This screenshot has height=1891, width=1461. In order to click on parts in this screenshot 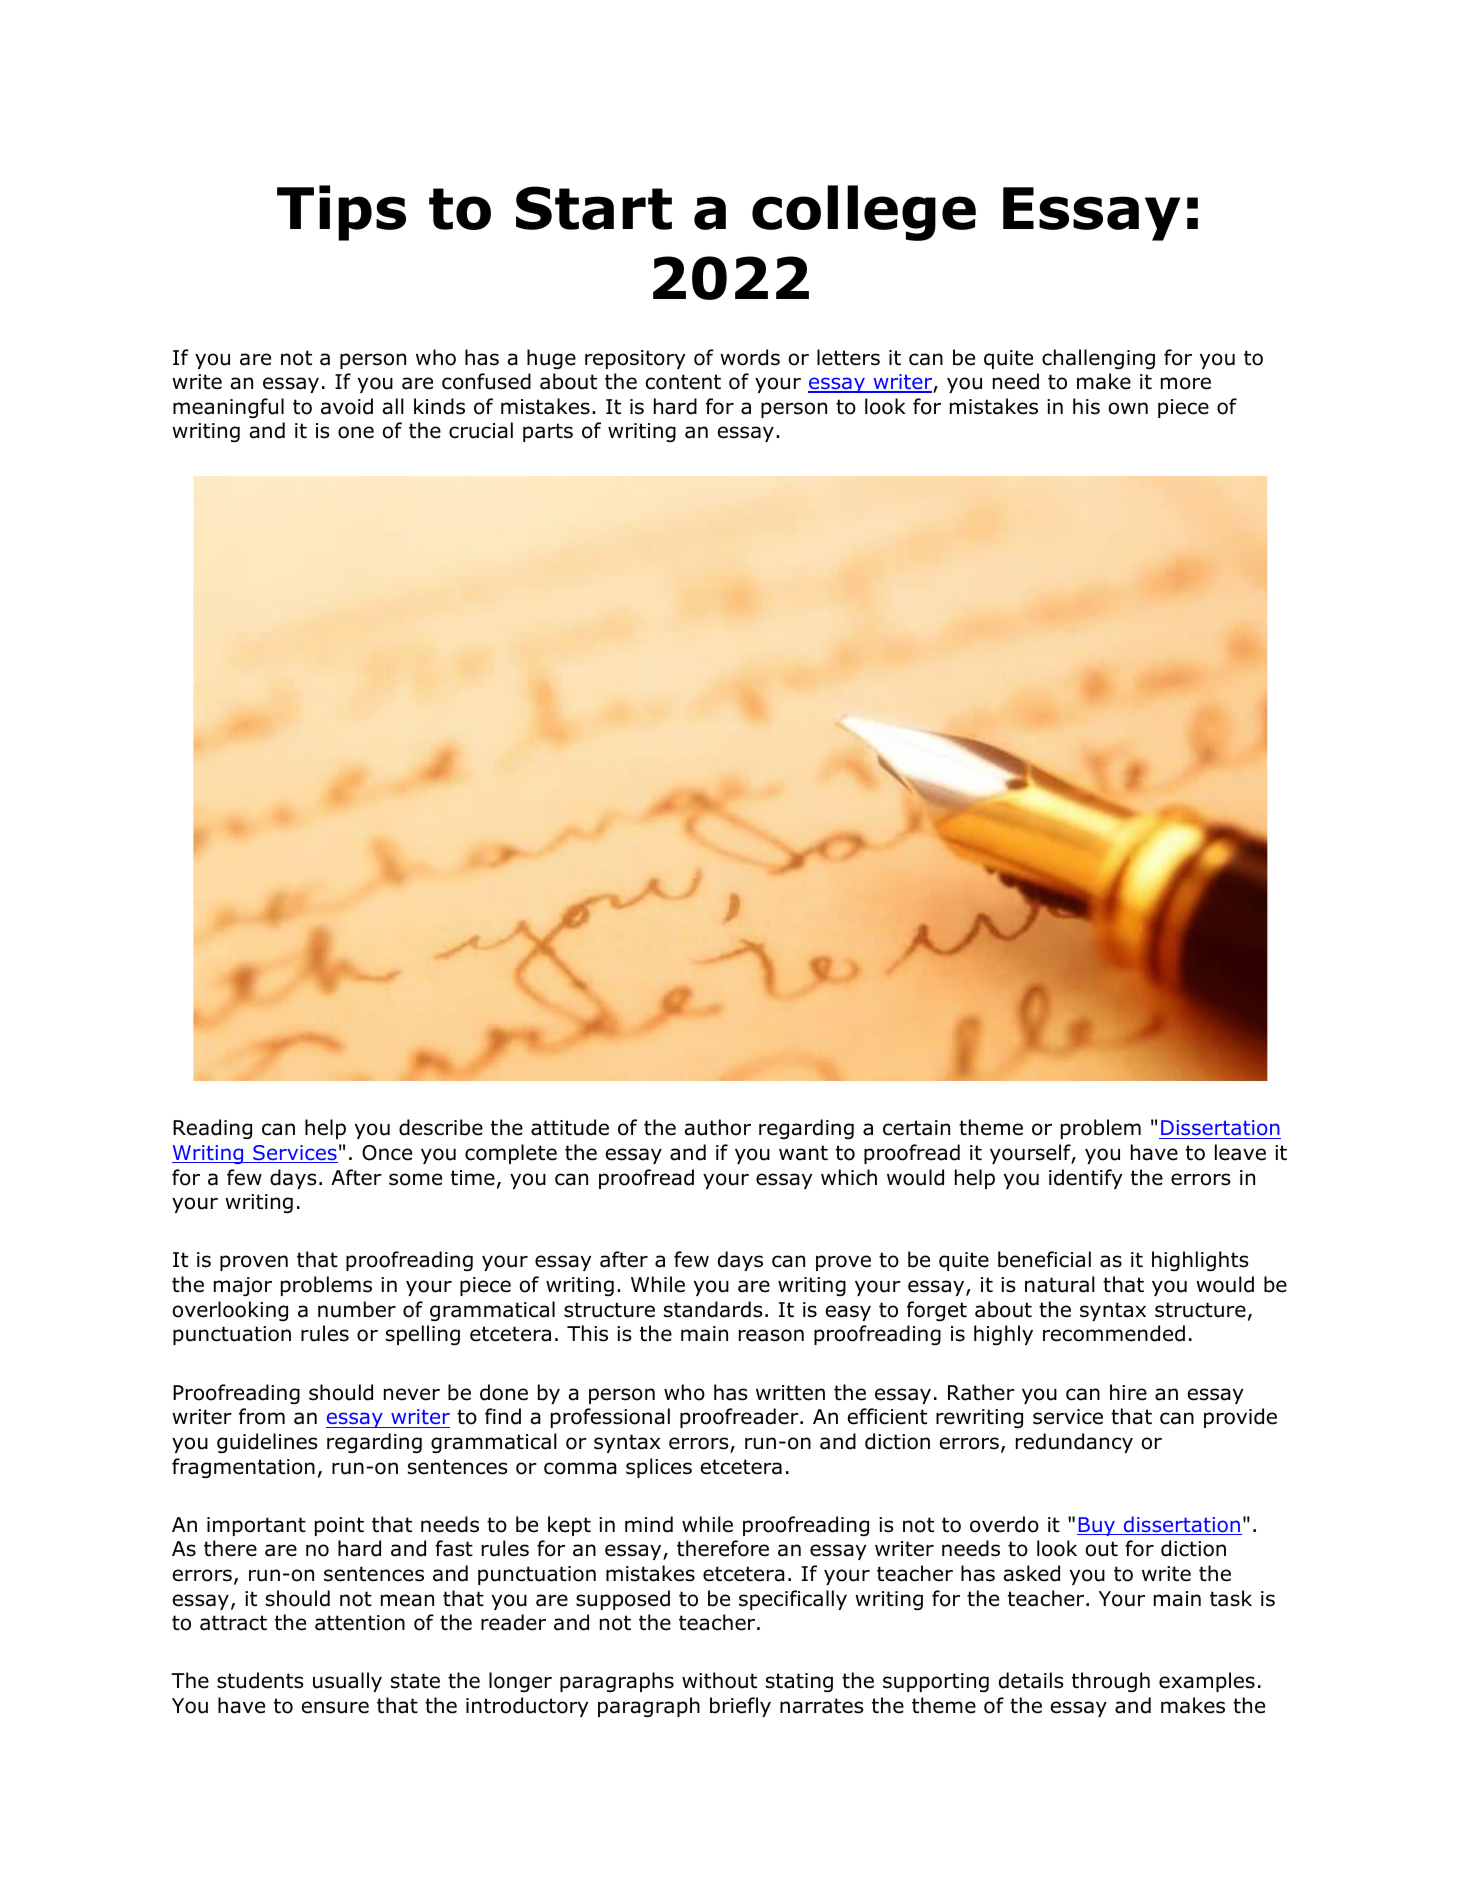, I will do `click(548, 432)`.
